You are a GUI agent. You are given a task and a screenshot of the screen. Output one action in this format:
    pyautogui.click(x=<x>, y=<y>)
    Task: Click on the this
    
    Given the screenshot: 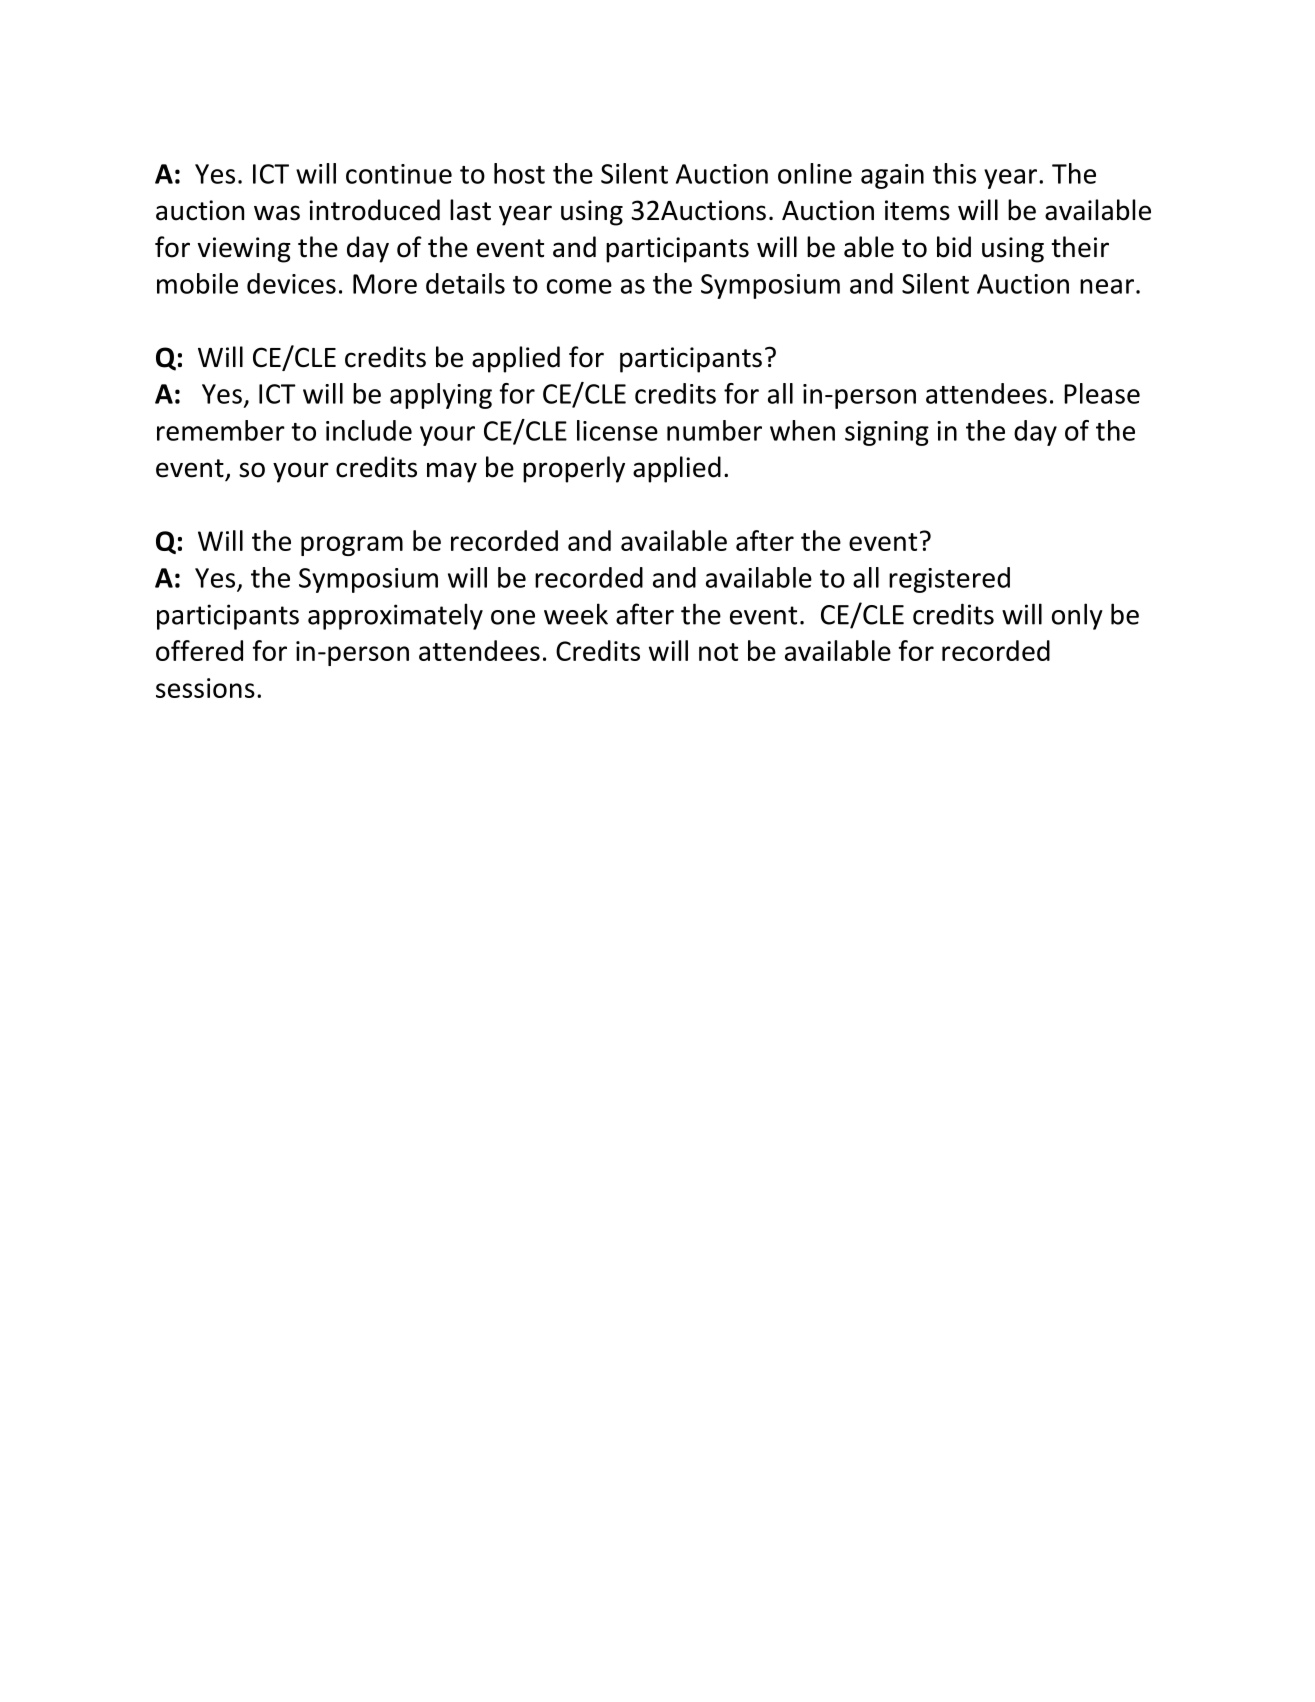 What is the action you would take?
    pyautogui.click(x=954, y=173)
